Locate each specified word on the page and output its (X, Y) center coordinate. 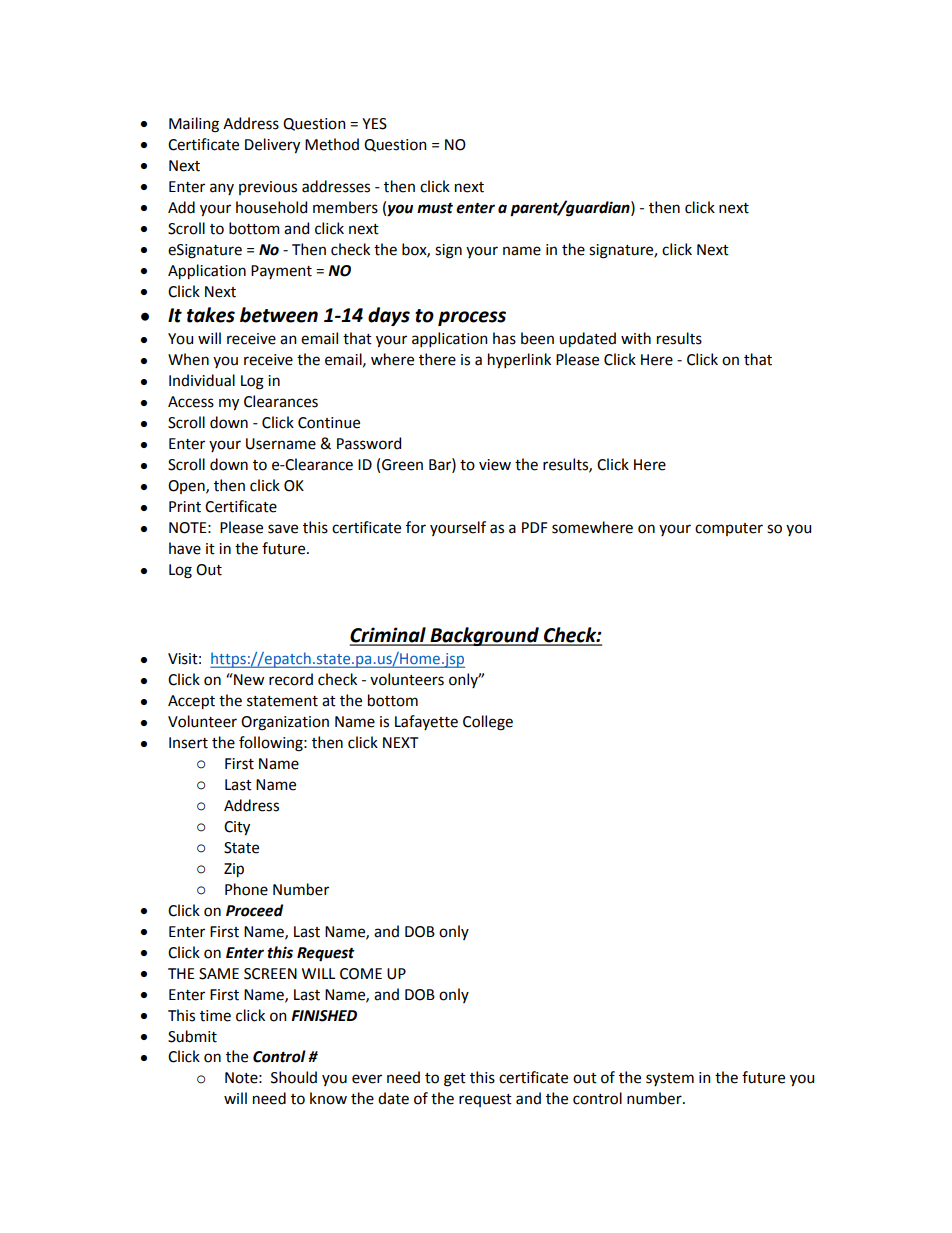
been (537, 338)
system (670, 1079)
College (488, 723)
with (636, 338)
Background (484, 636)
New (248, 679)
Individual (202, 380)
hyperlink (519, 360)
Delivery (272, 145)
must (435, 208)
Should (294, 1077)
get (455, 1080)
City (237, 828)
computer (729, 529)
